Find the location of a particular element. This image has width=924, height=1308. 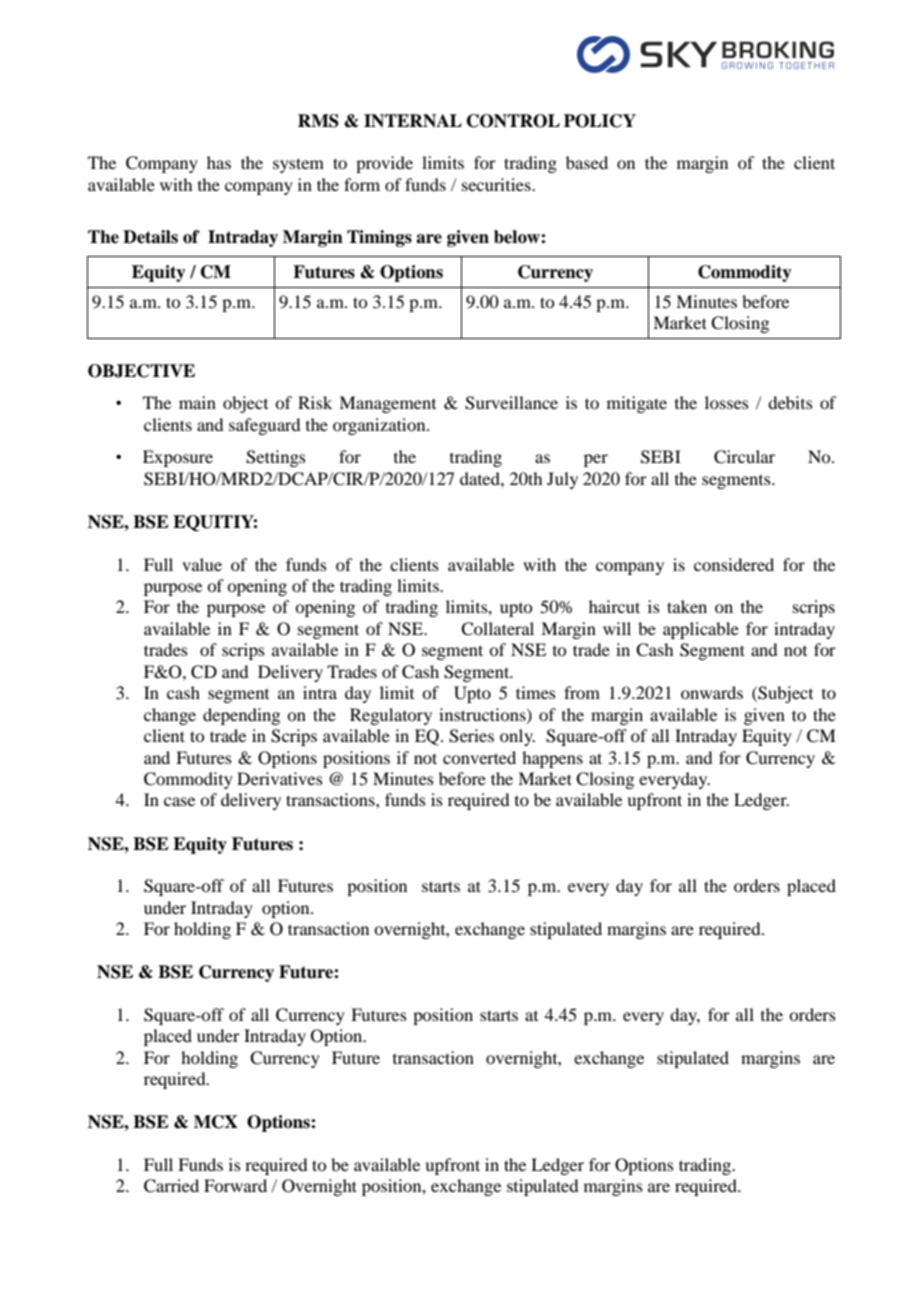

main is located at coordinates (197, 402).
